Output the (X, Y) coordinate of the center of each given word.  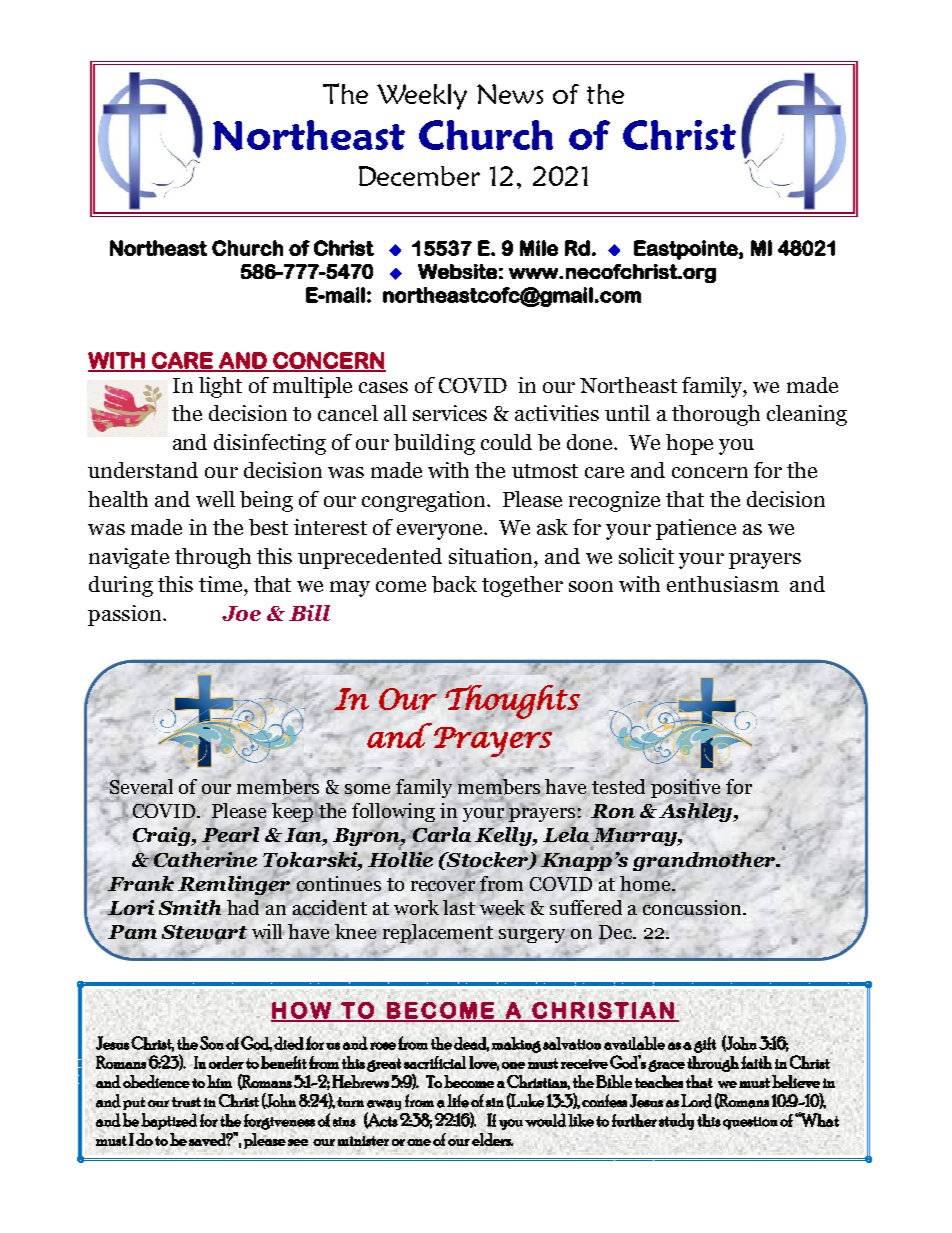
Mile (539, 248)
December (419, 176)
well (215, 499)
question (750, 1123)
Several (140, 786)
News (510, 94)
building (434, 444)
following (394, 814)
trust (186, 1102)
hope (689, 444)
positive (685, 789)
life (458, 1101)
